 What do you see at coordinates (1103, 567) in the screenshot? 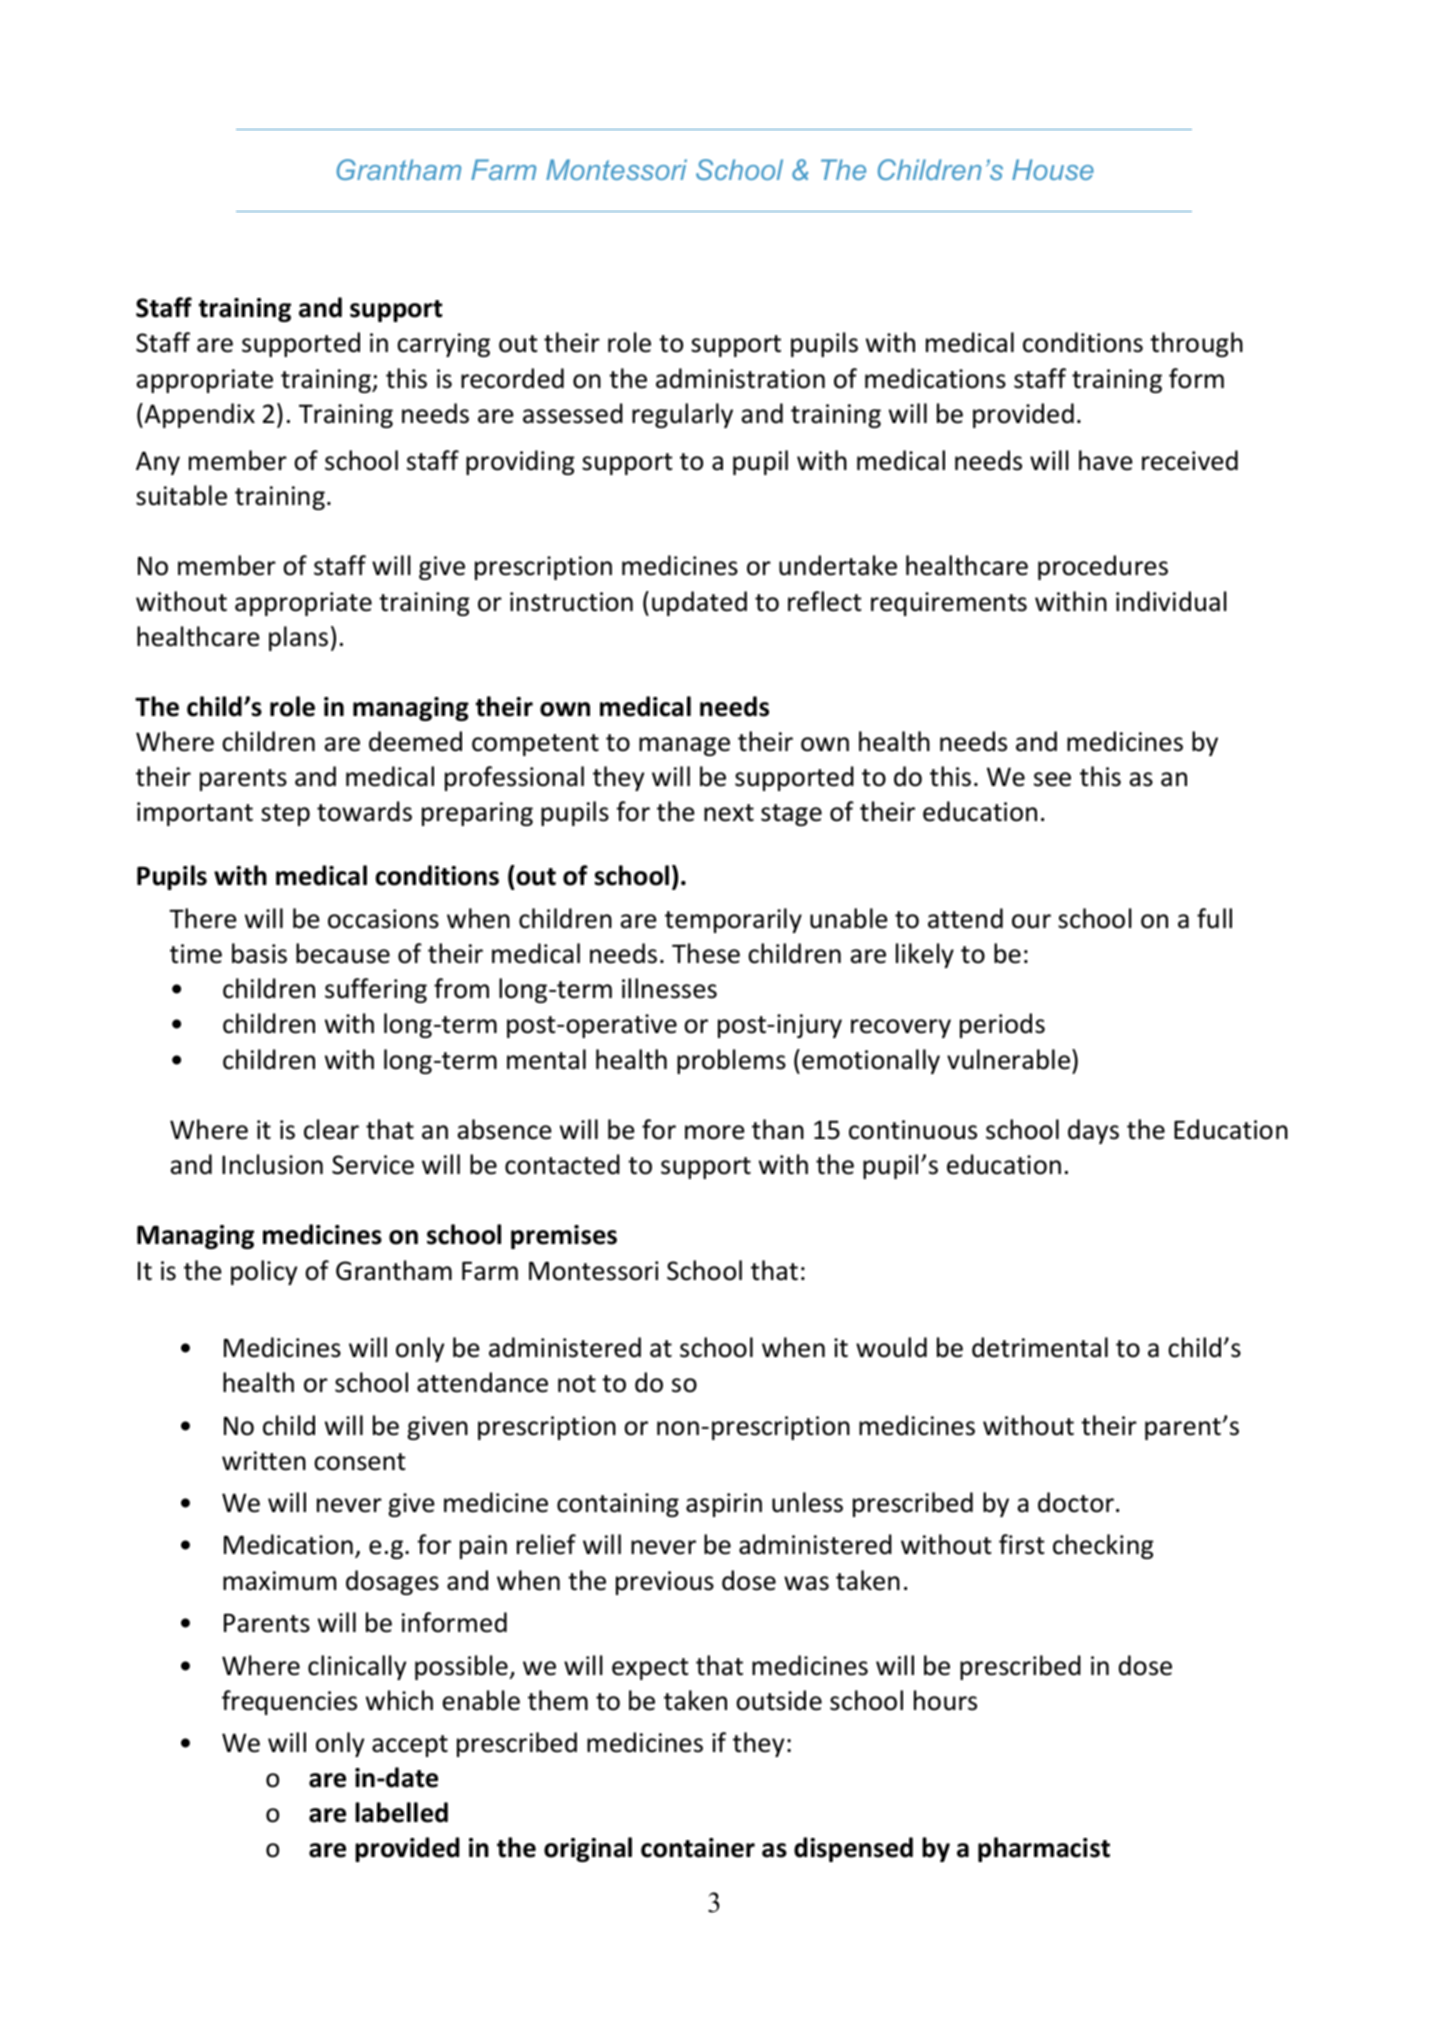
I see `procedures` at bounding box center [1103, 567].
